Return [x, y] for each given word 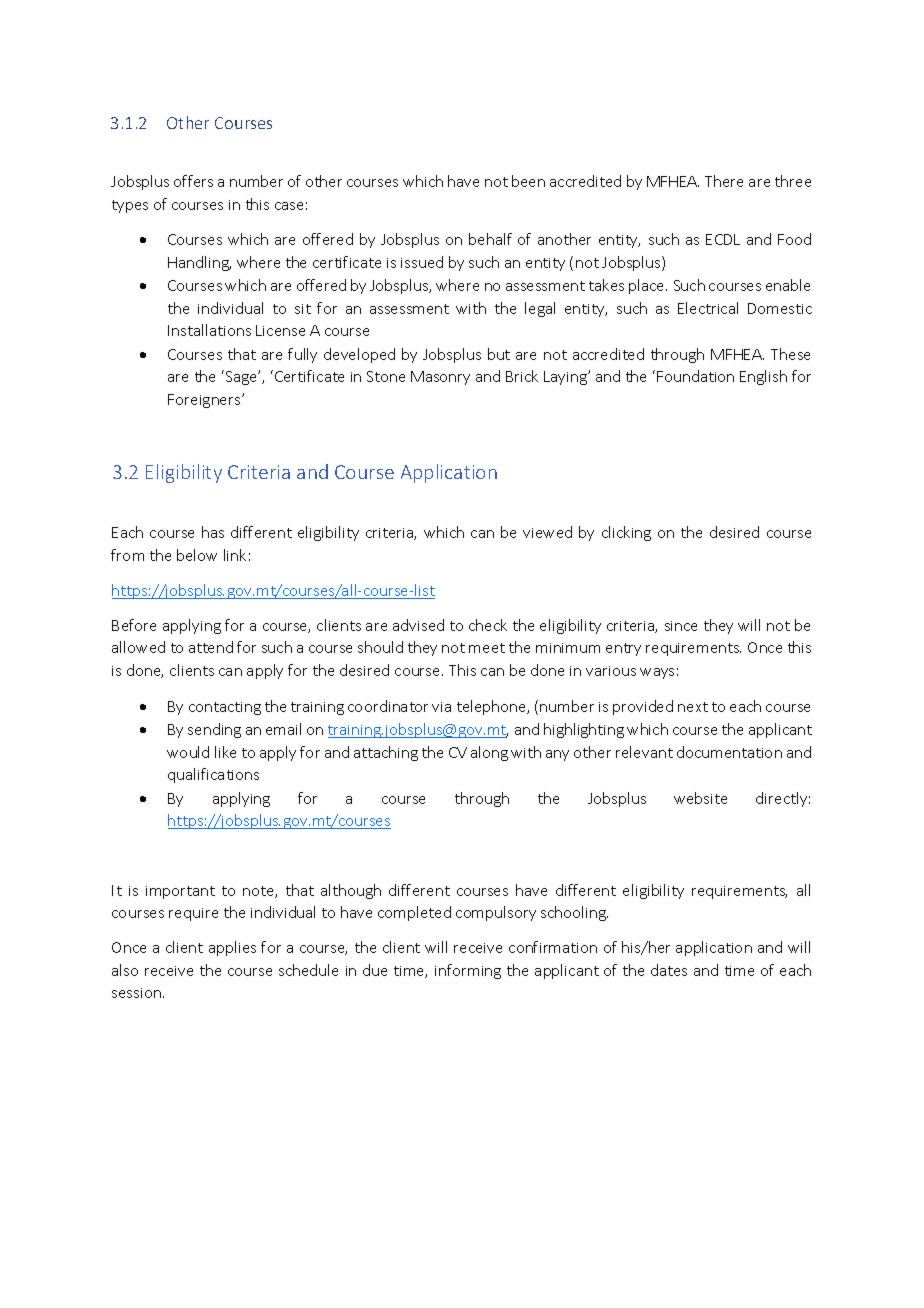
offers [193, 181]
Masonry [440, 378]
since [681, 626]
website [700, 798]
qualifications [213, 775]
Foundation [695, 376]
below [197, 555]
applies [232, 948]
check [488, 625]
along [489, 753]
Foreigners [205, 401]
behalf [490, 239]
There [724, 181]
